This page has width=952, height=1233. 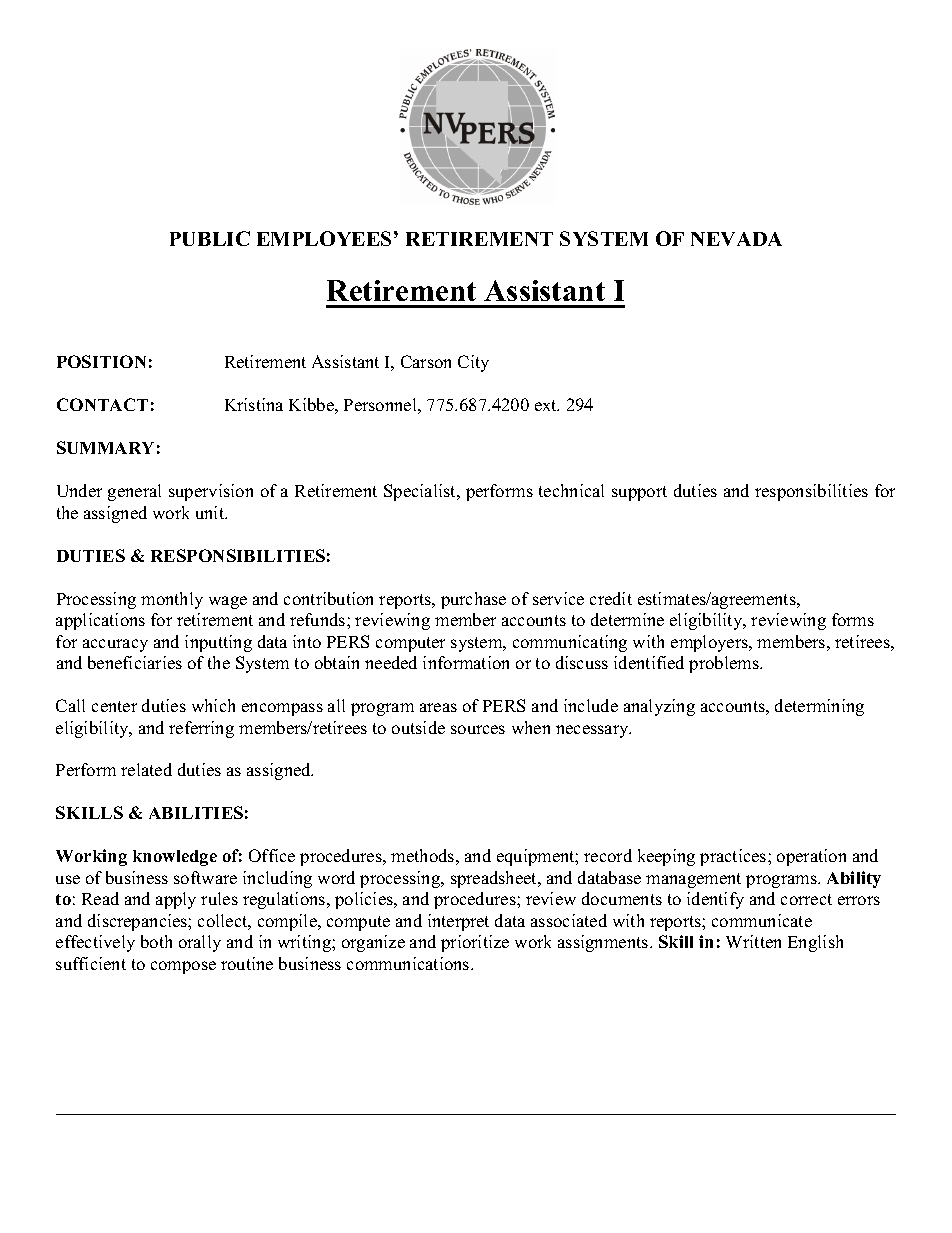 What do you see at coordinates (736, 239) in the page?
I see `NEVADA` at bounding box center [736, 239].
